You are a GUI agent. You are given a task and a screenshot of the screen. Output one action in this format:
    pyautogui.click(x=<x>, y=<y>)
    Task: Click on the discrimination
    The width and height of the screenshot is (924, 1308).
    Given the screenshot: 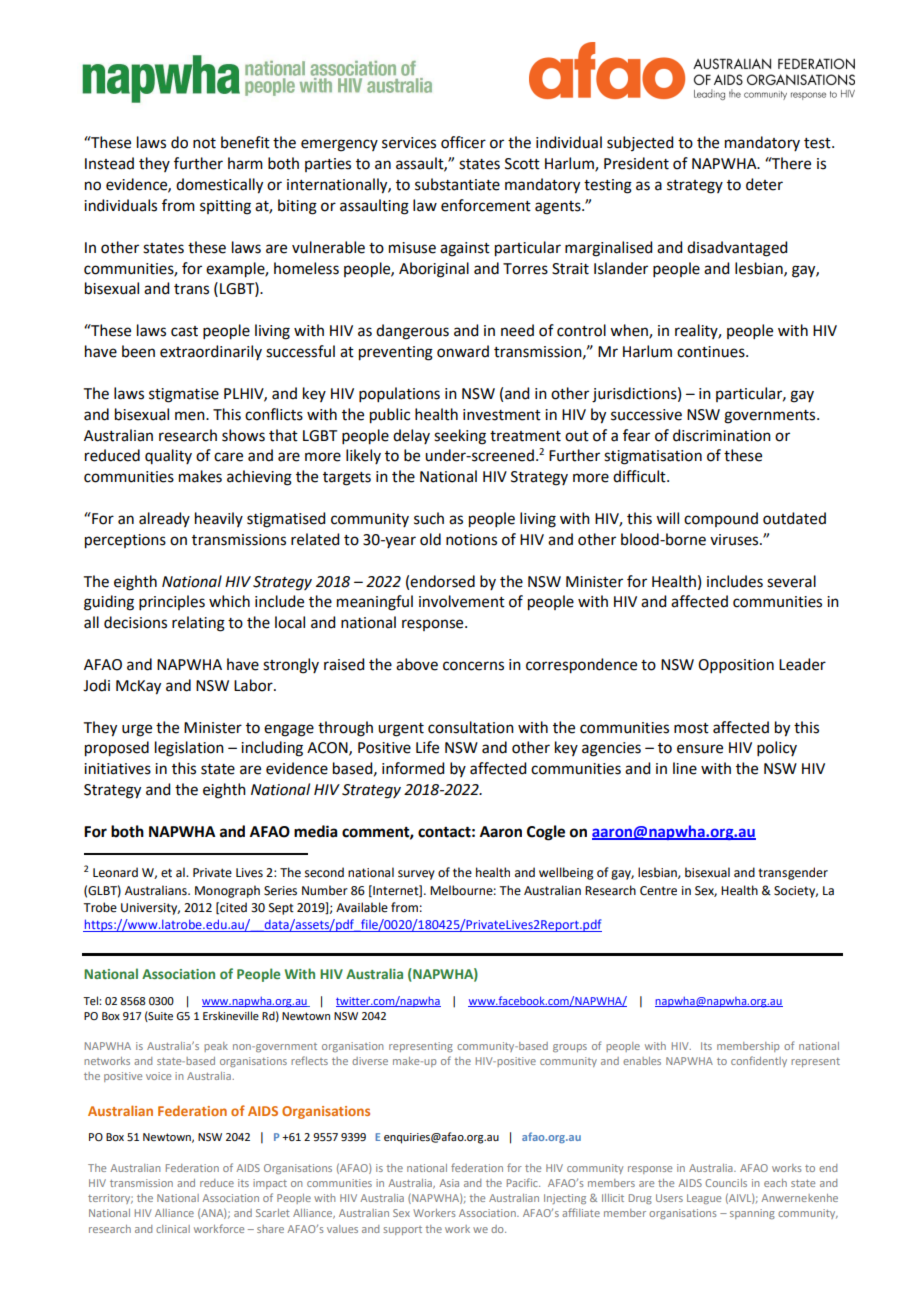 What is the action you would take?
    pyautogui.click(x=722, y=435)
